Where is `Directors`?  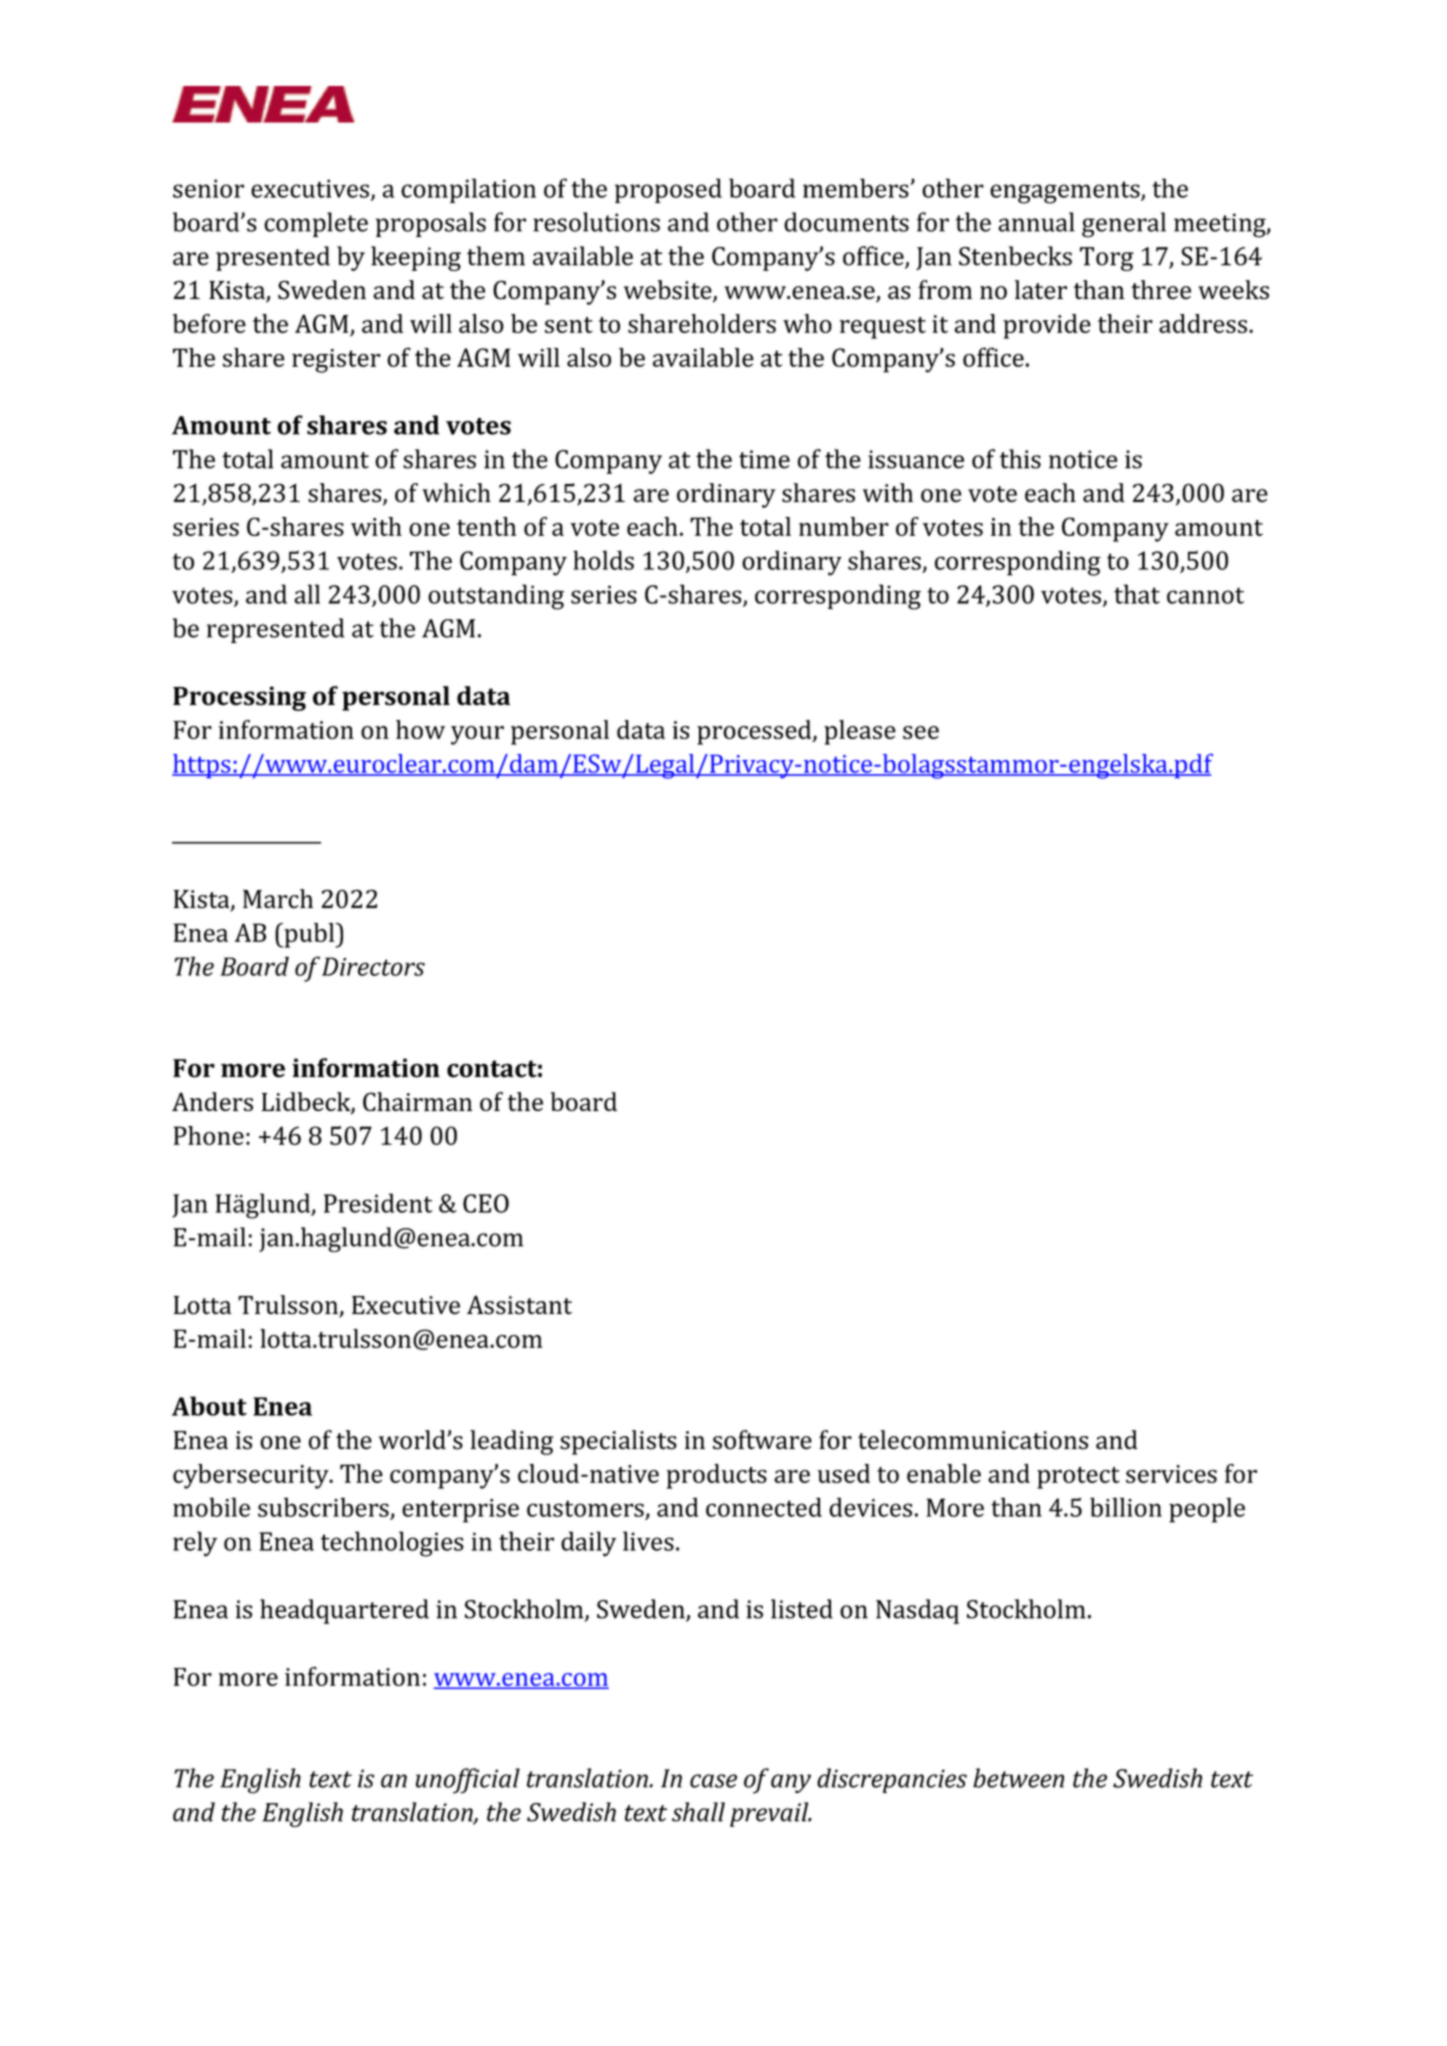 Directors is located at coordinates (373, 966).
